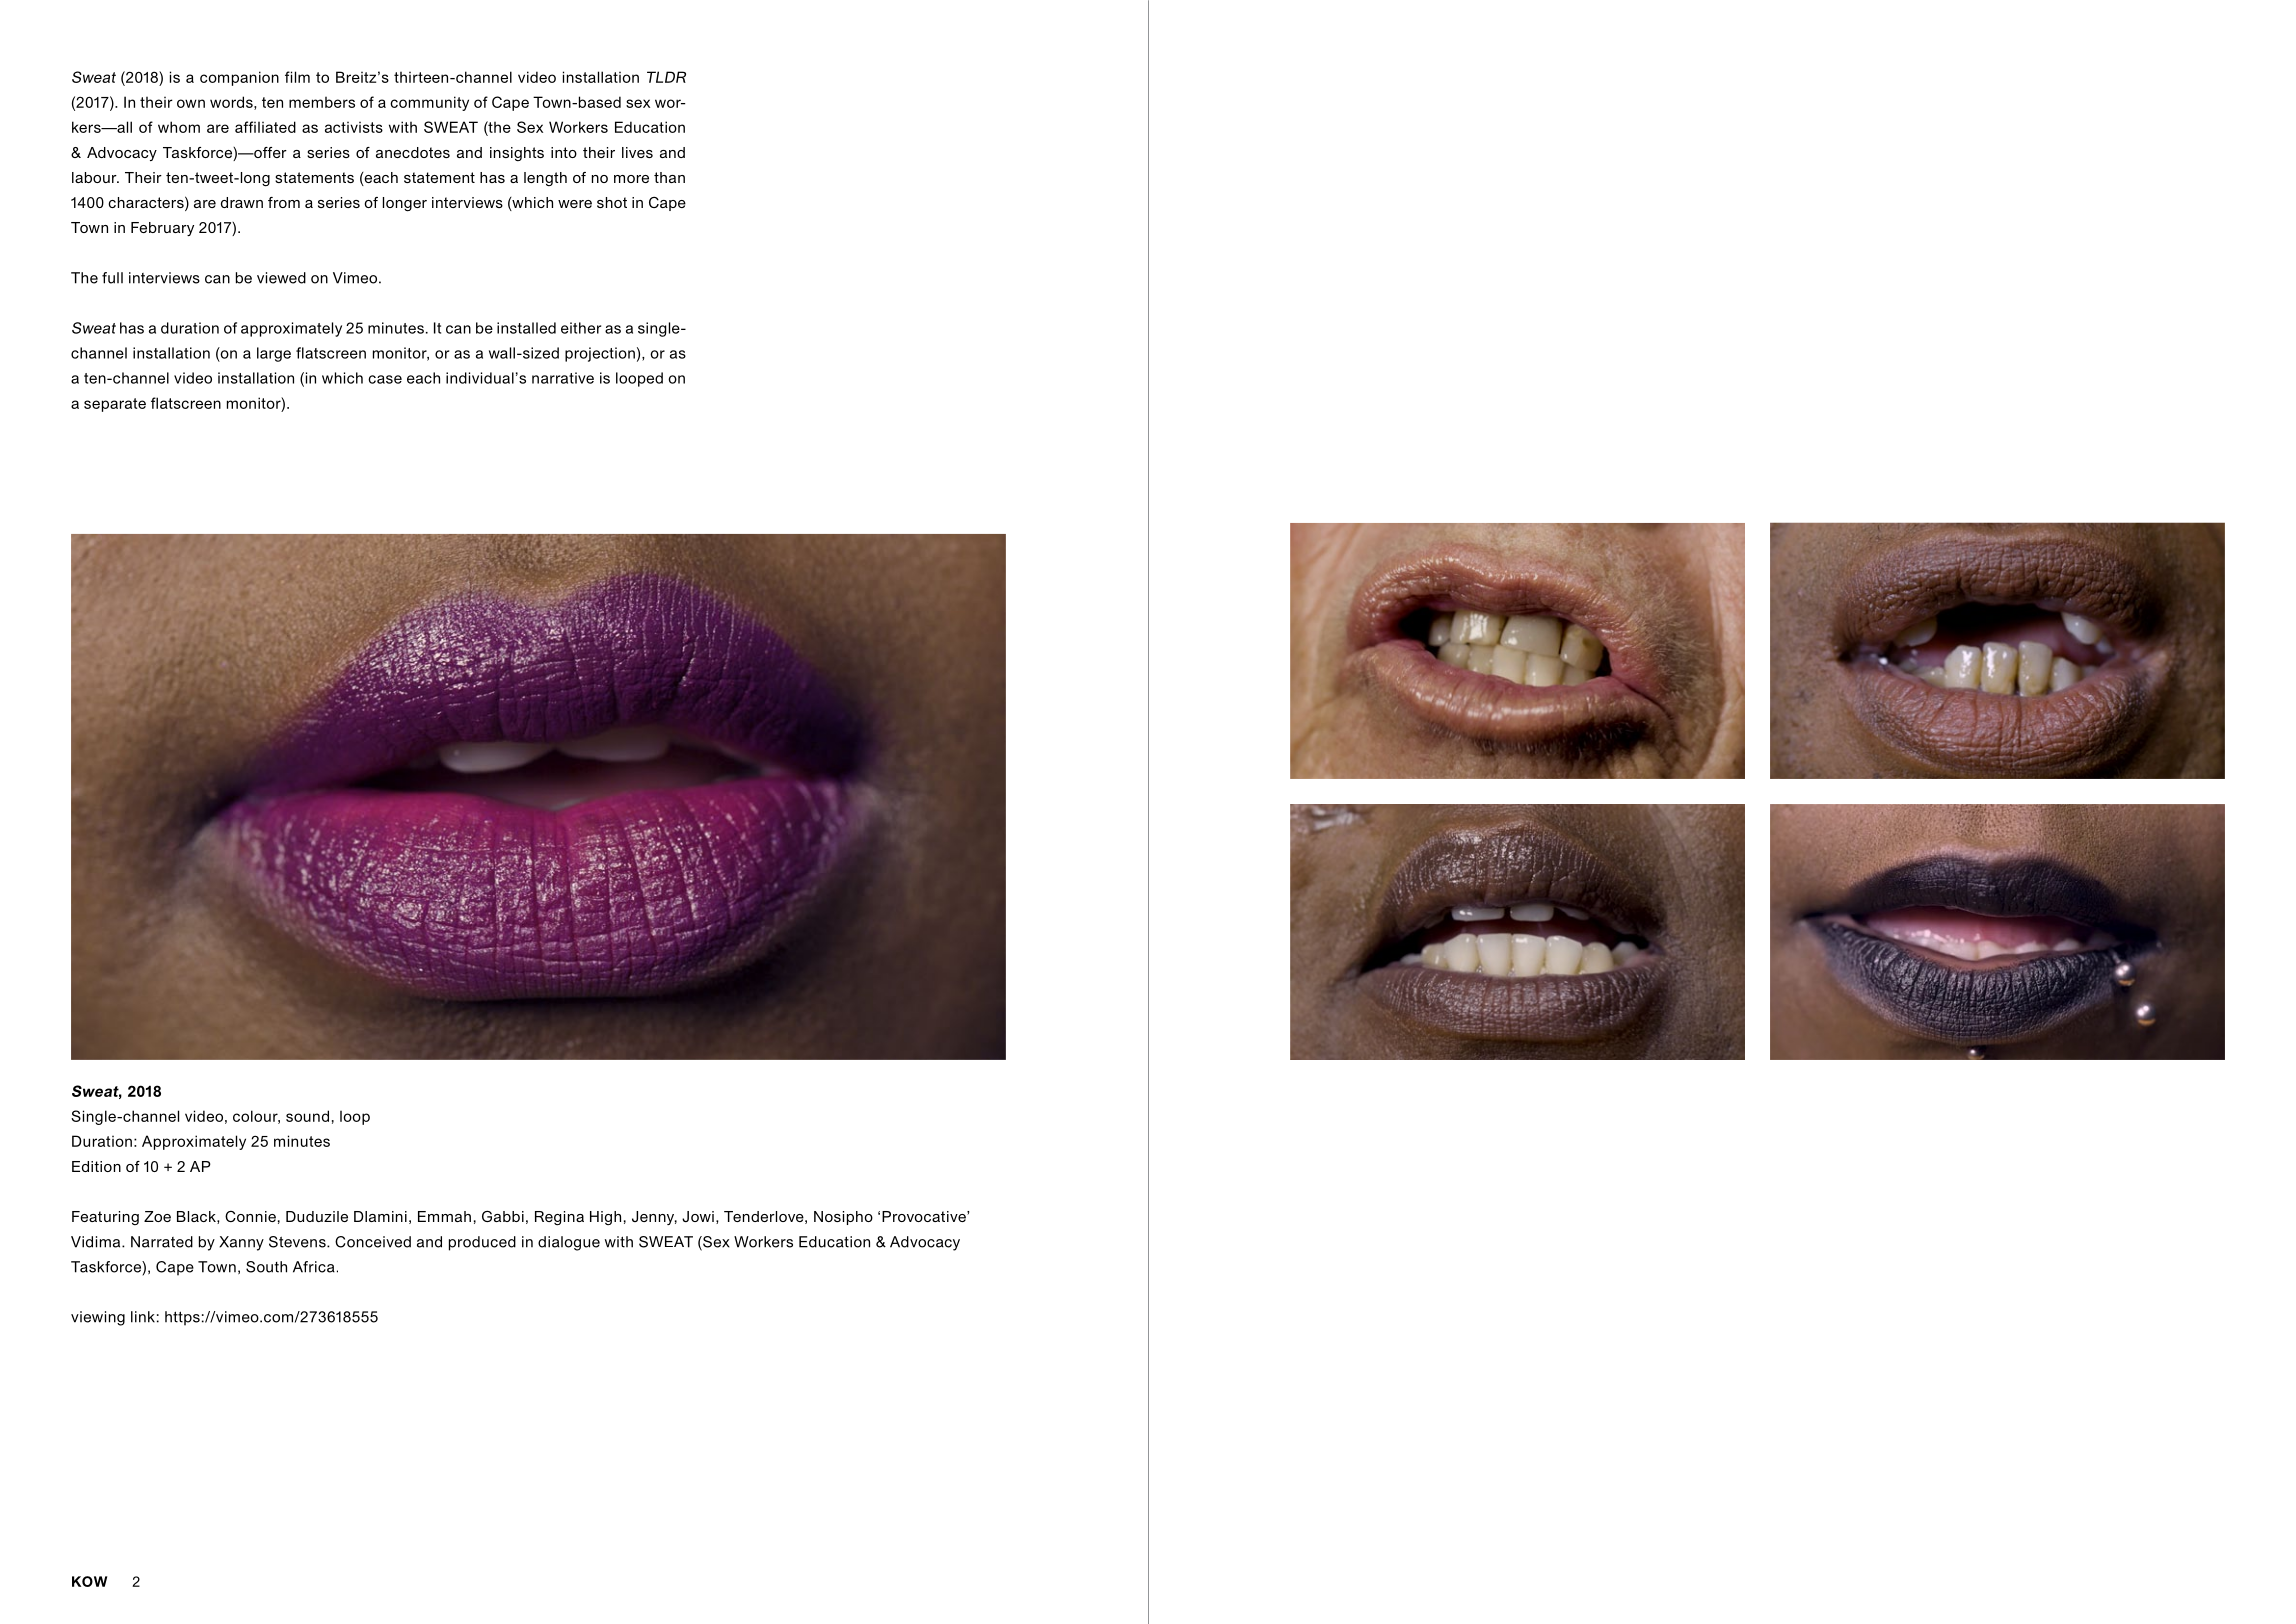 The width and height of the screenshot is (2296, 1624). Describe the element at coordinates (564, 152) in the screenshot. I see `into` at that location.
